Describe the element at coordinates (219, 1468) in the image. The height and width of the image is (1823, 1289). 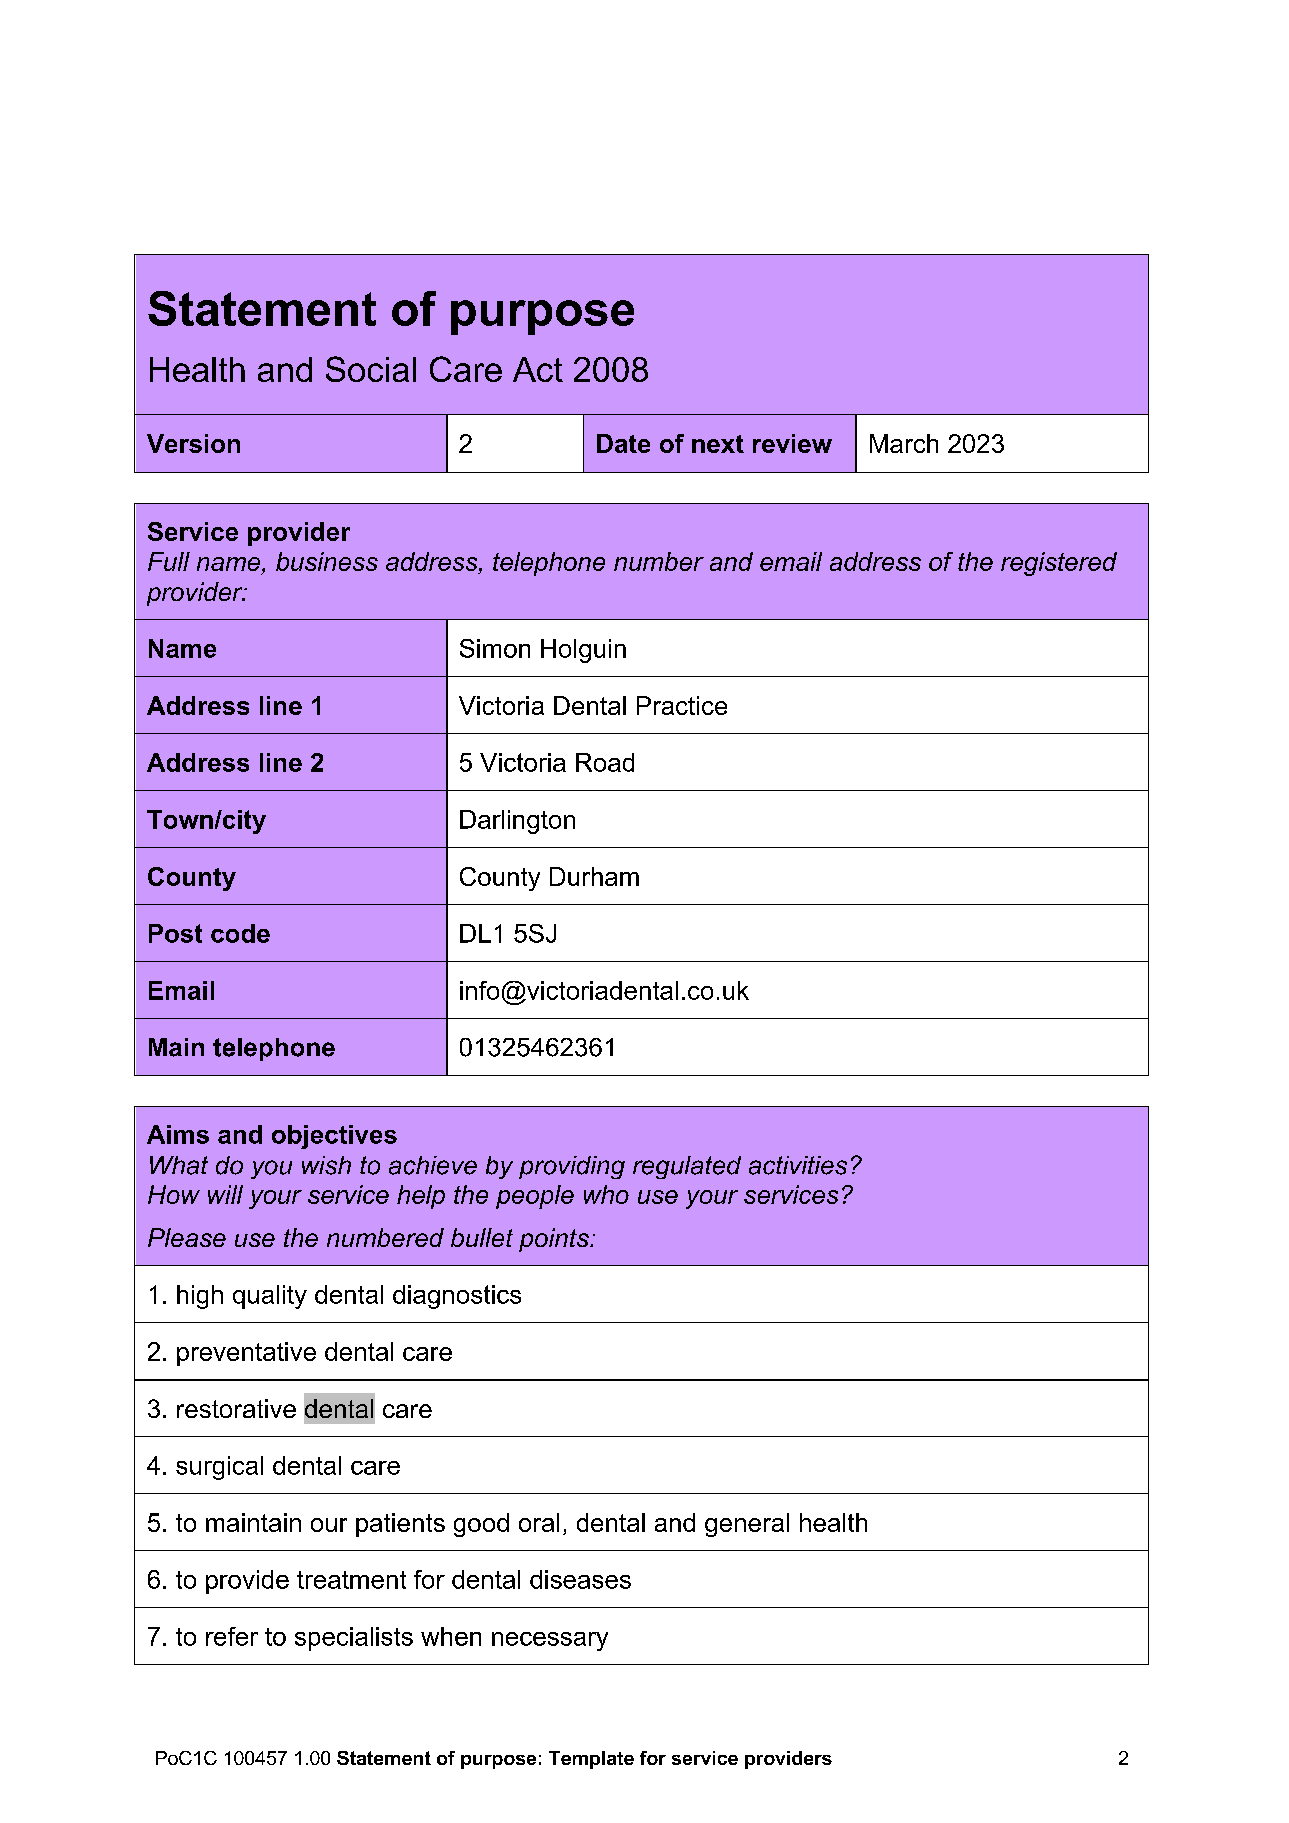
I see `surgical` at that location.
